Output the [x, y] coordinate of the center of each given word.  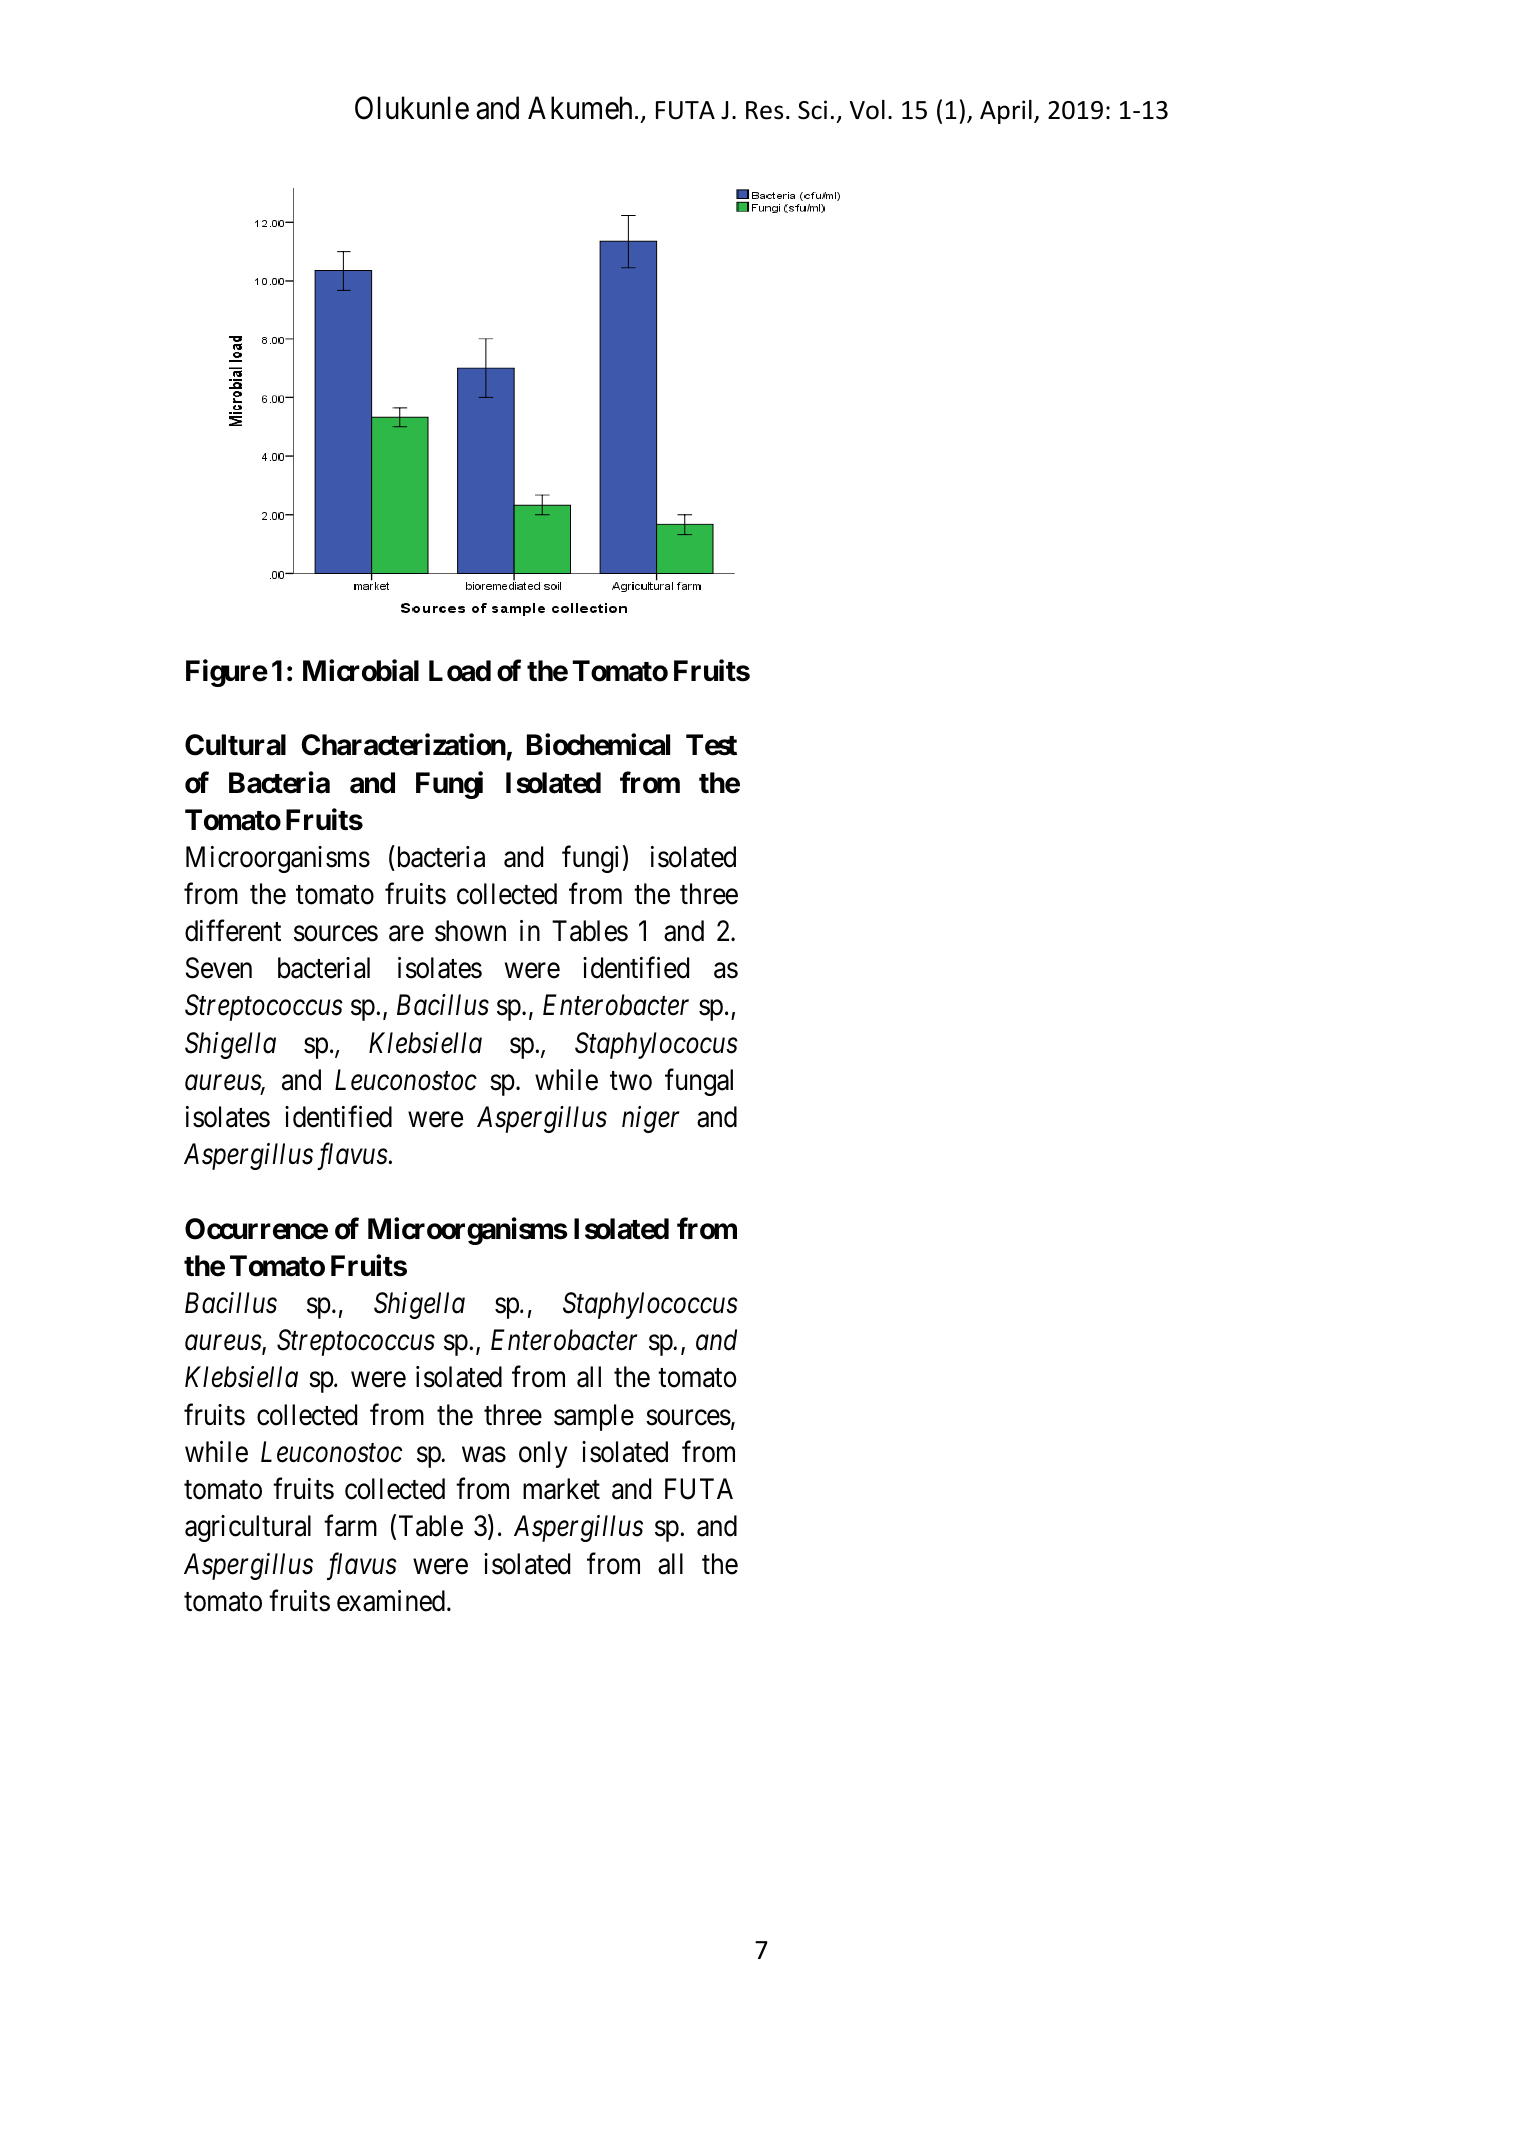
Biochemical [598, 745]
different [233, 931]
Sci [812, 110]
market [561, 1489]
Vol [867, 110]
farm [350, 1526]
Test [711, 745]
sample [594, 1417]
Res [764, 110]
